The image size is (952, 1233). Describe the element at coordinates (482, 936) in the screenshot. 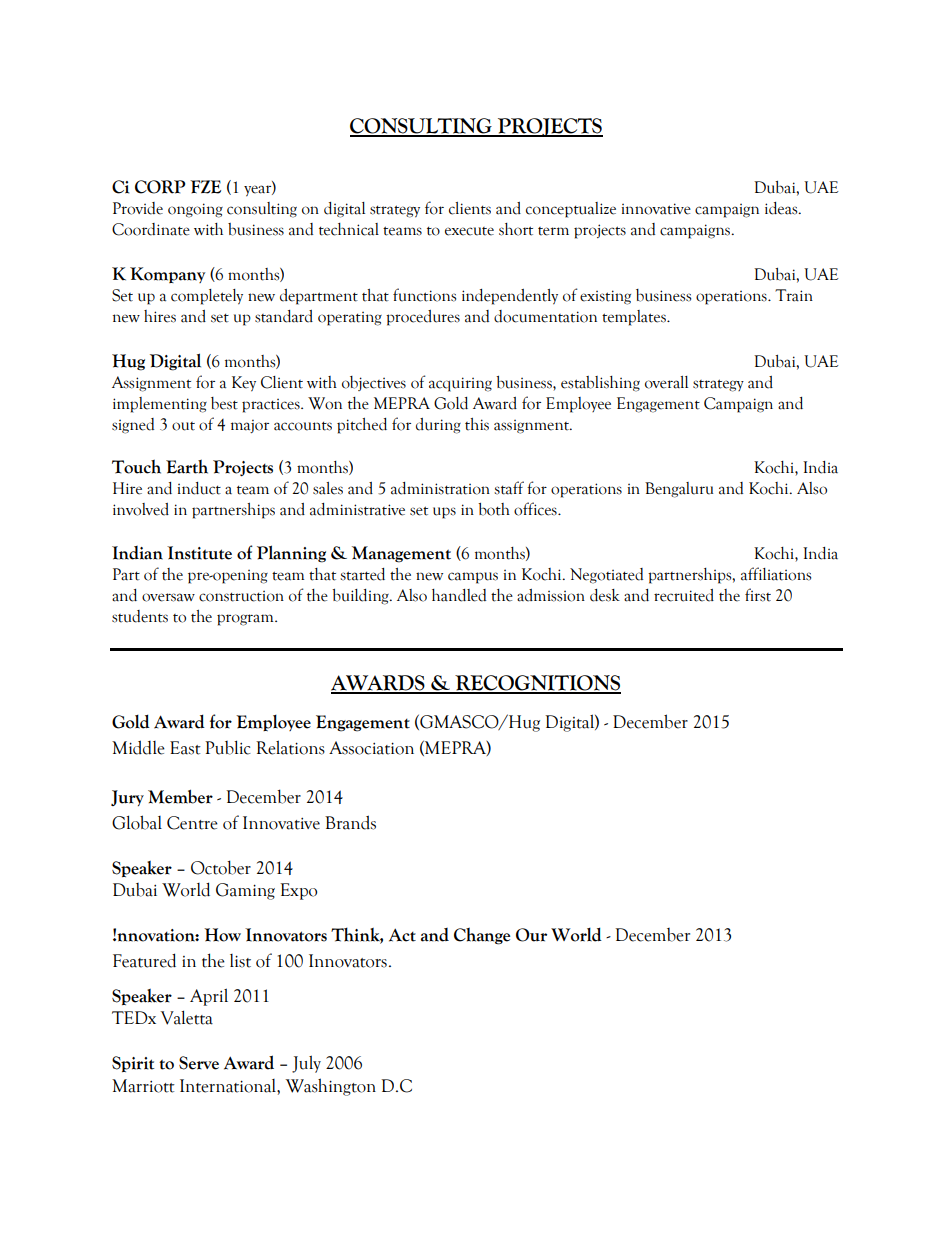

I see `Change` at that location.
